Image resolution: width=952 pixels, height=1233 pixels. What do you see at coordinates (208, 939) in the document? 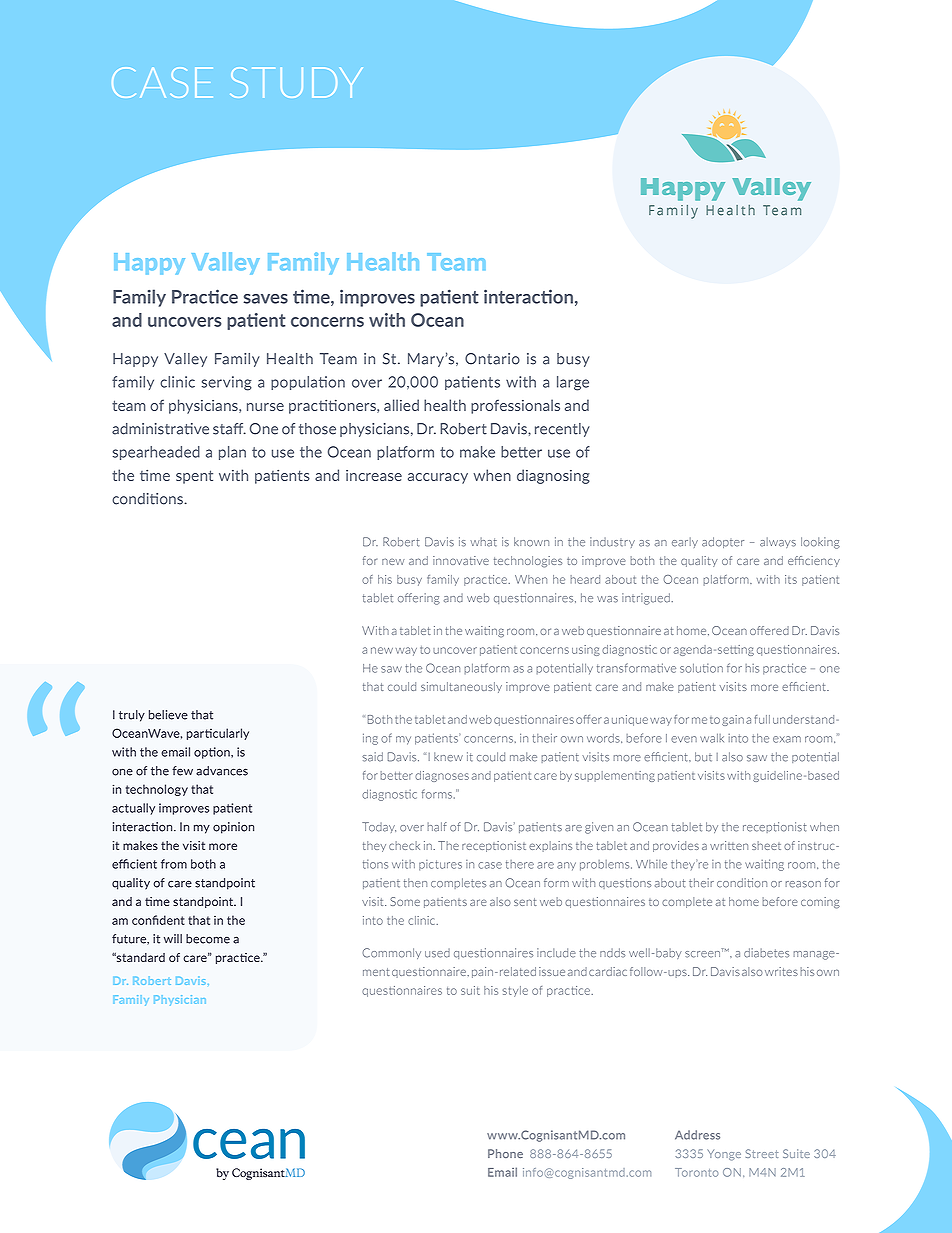
I see `become` at bounding box center [208, 939].
